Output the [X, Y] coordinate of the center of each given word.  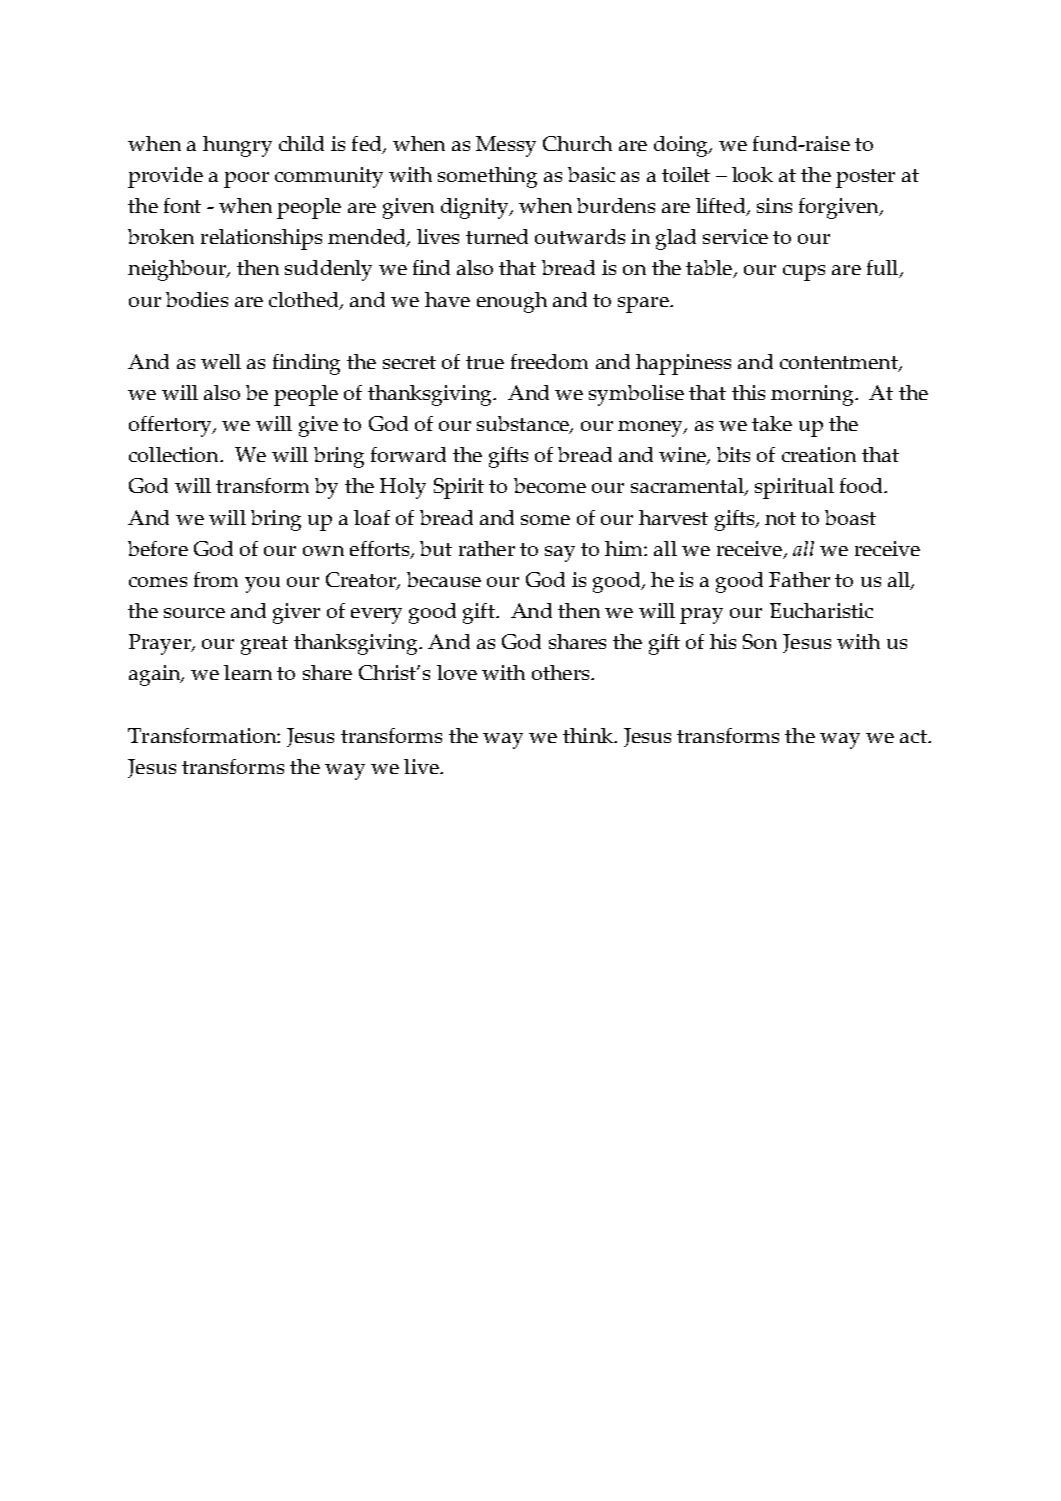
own [323, 551]
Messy [506, 146]
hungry [237, 146]
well [221, 361]
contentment [840, 364]
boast [850, 517]
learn [248, 672]
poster [865, 178]
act [914, 736]
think [589, 735]
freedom [549, 361]
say [560, 554]
